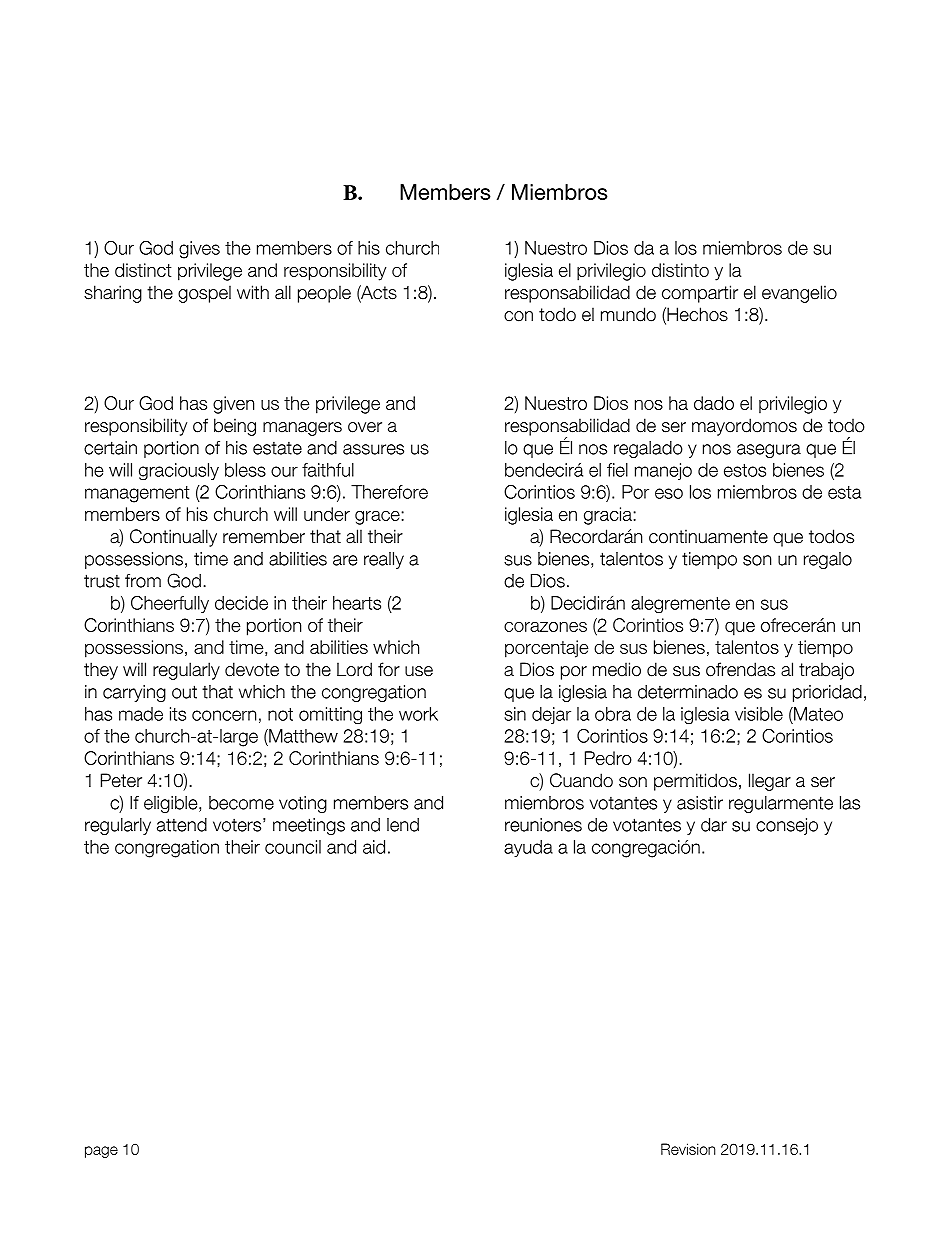  Describe the element at coordinates (101, 1152) in the document. I see `page` at that location.
